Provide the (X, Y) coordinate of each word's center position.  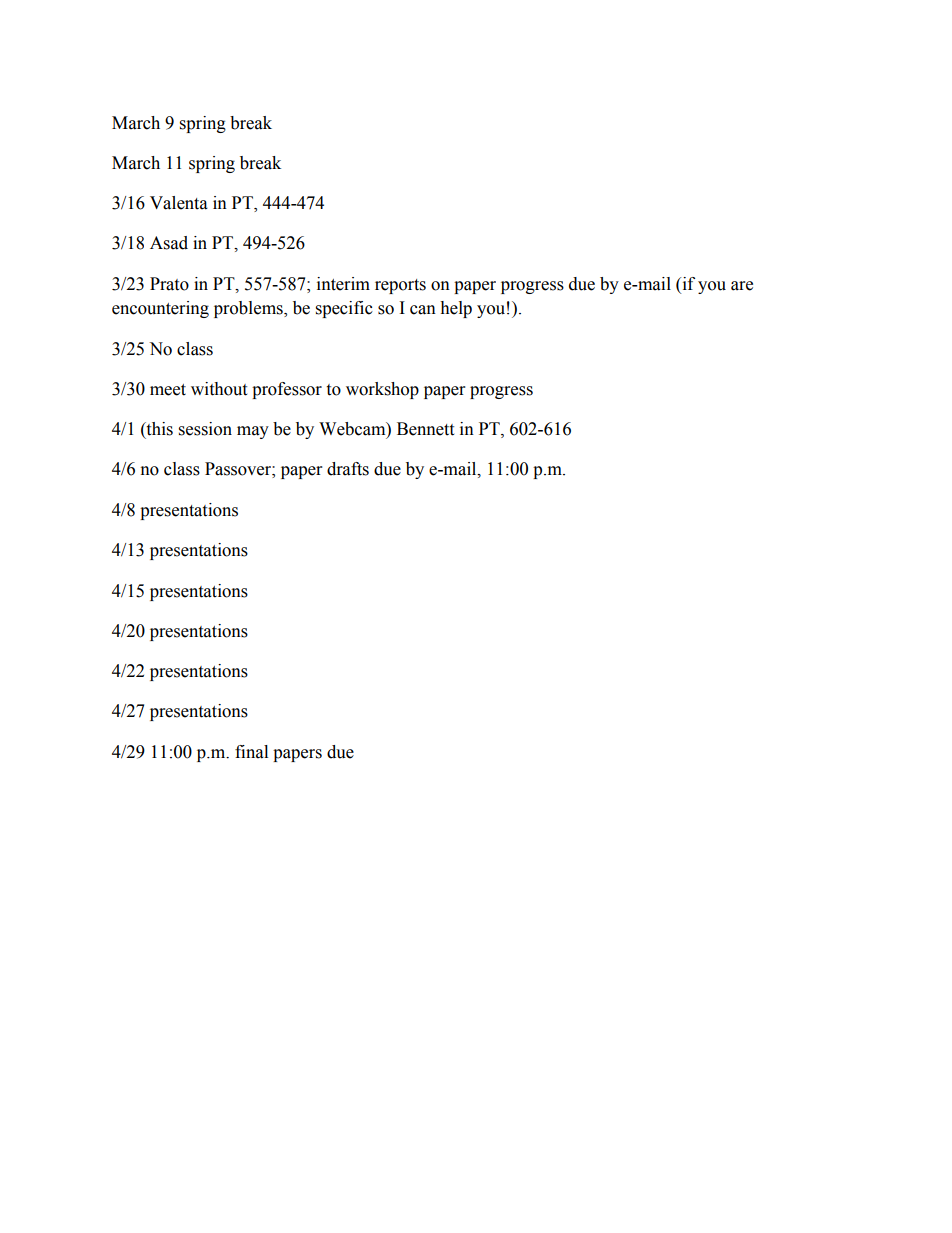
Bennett (425, 429)
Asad (169, 243)
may (253, 432)
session (205, 429)
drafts (348, 469)
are (742, 286)
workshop (382, 390)
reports (400, 286)
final (251, 752)
